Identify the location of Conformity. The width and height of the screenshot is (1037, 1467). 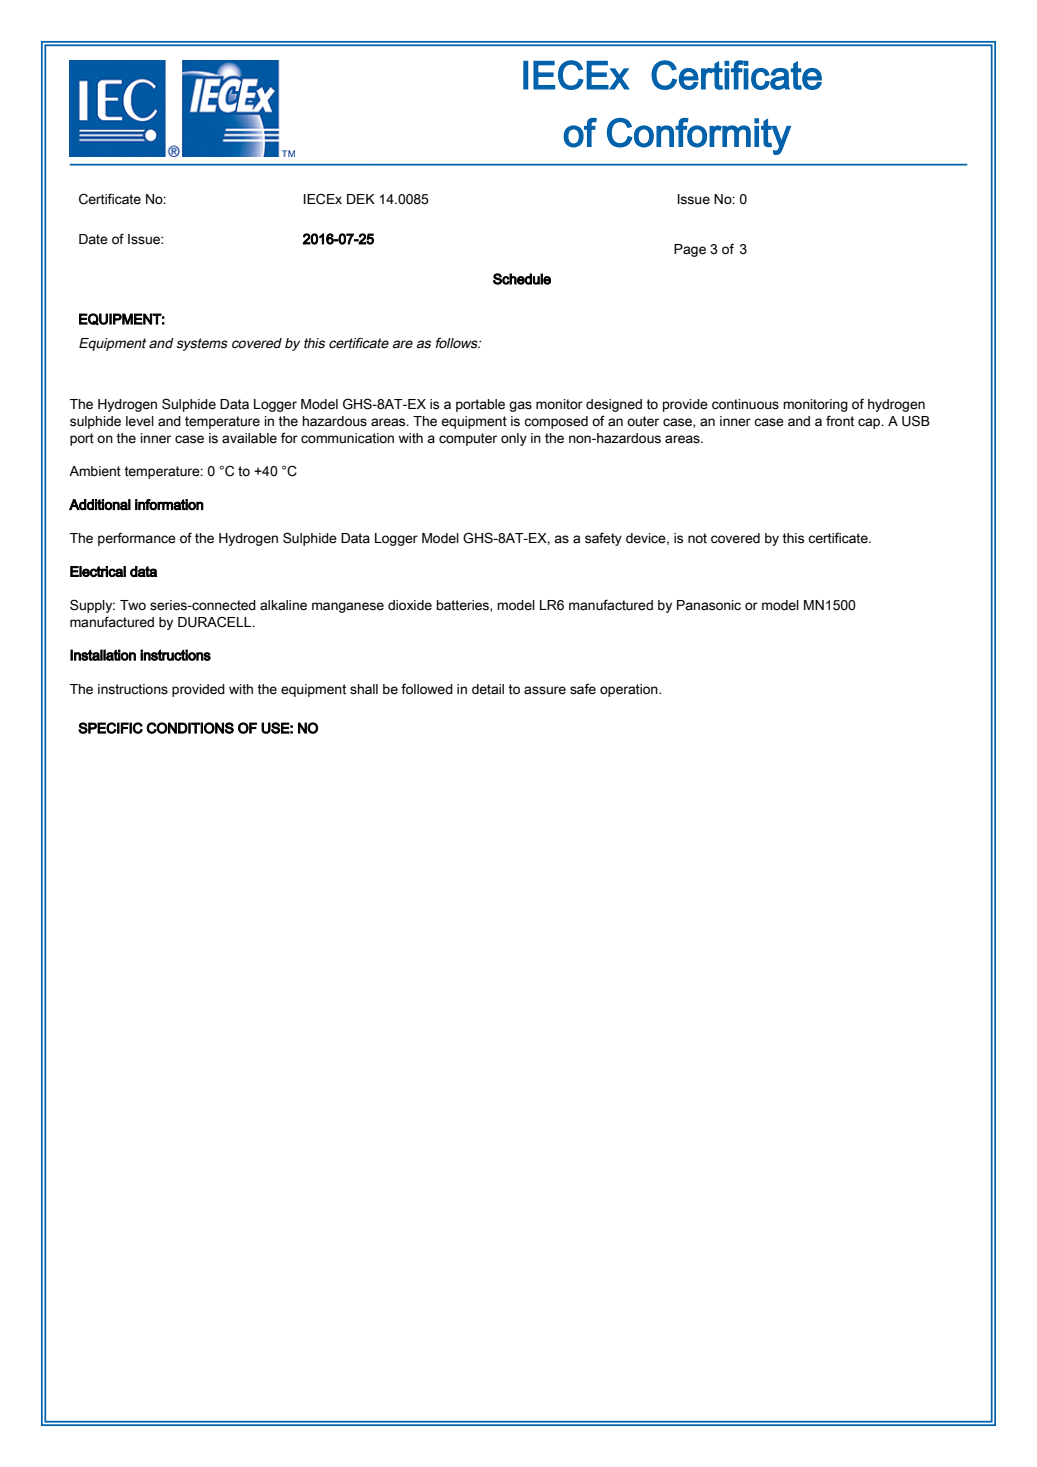
(699, 136).
